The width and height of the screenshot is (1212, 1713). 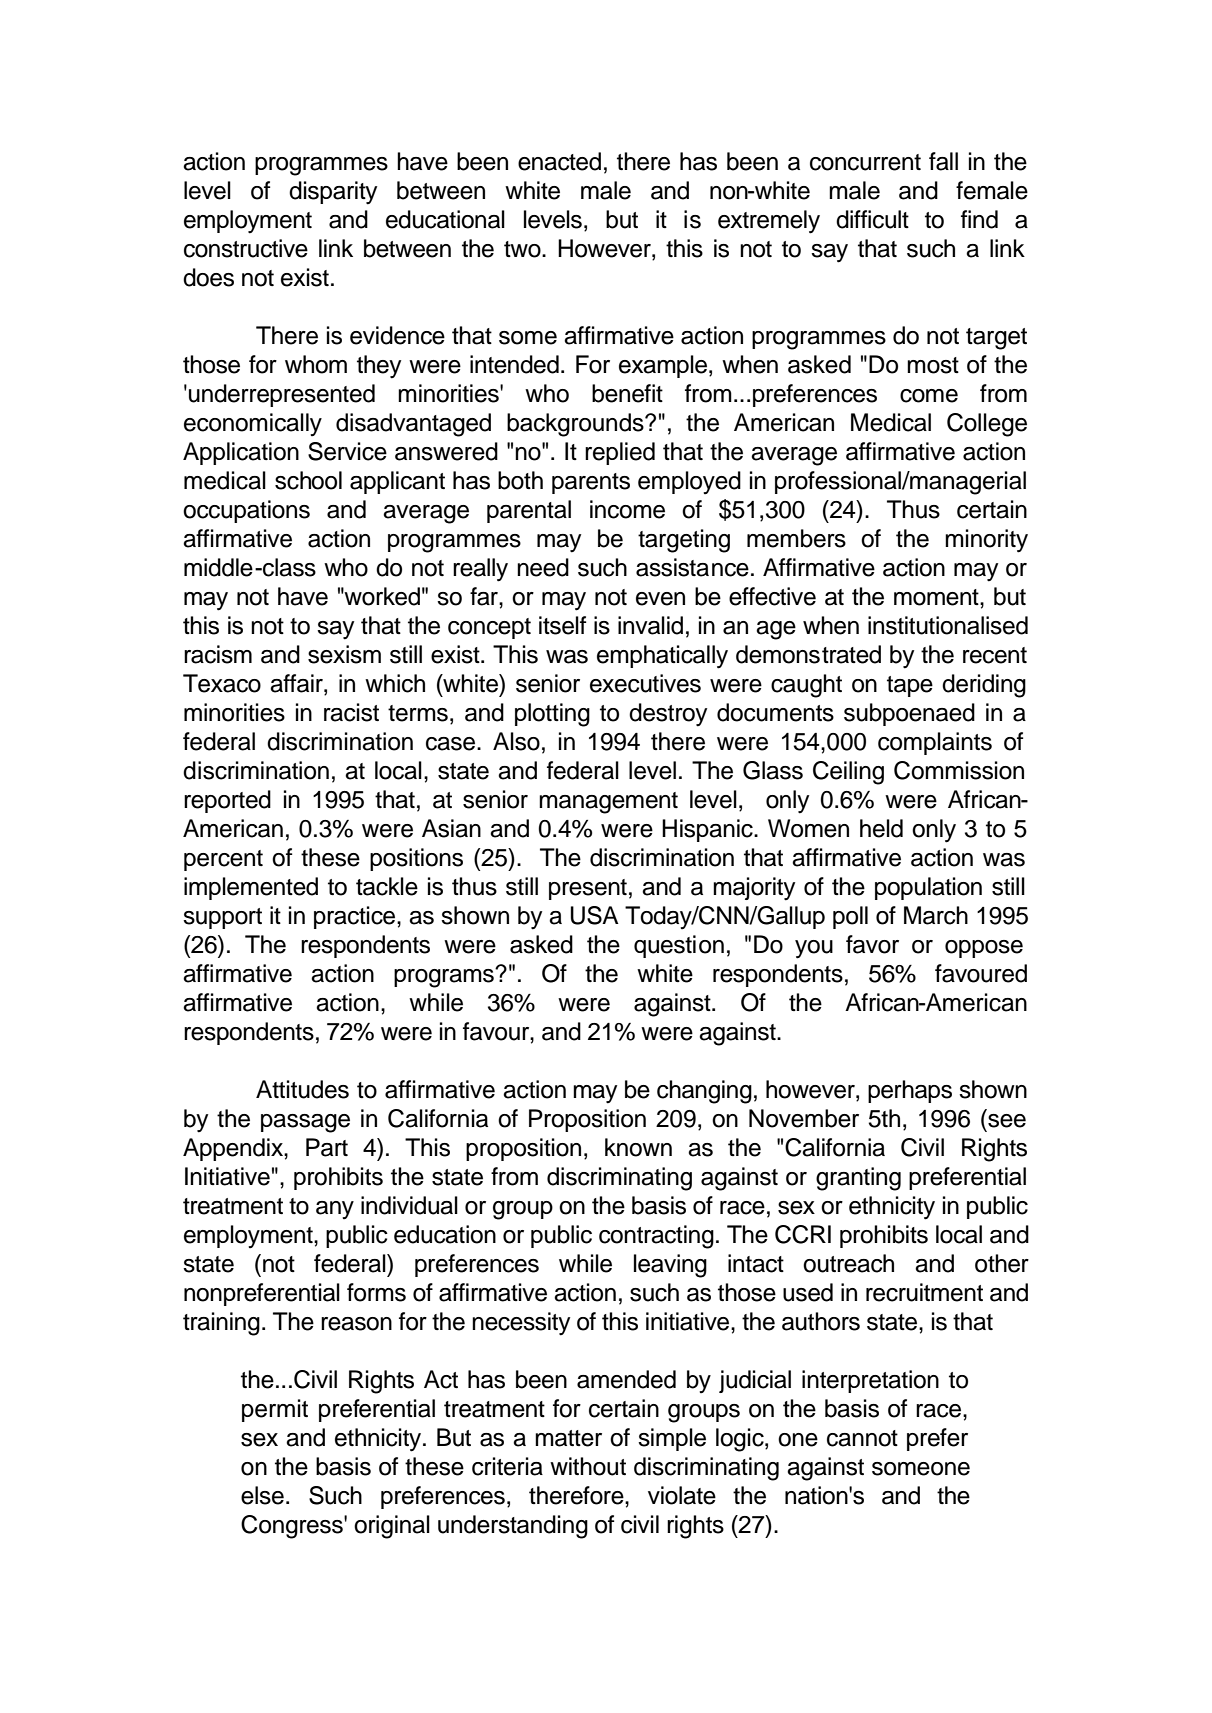 I want to click on management, so click(x=608, y=803).
